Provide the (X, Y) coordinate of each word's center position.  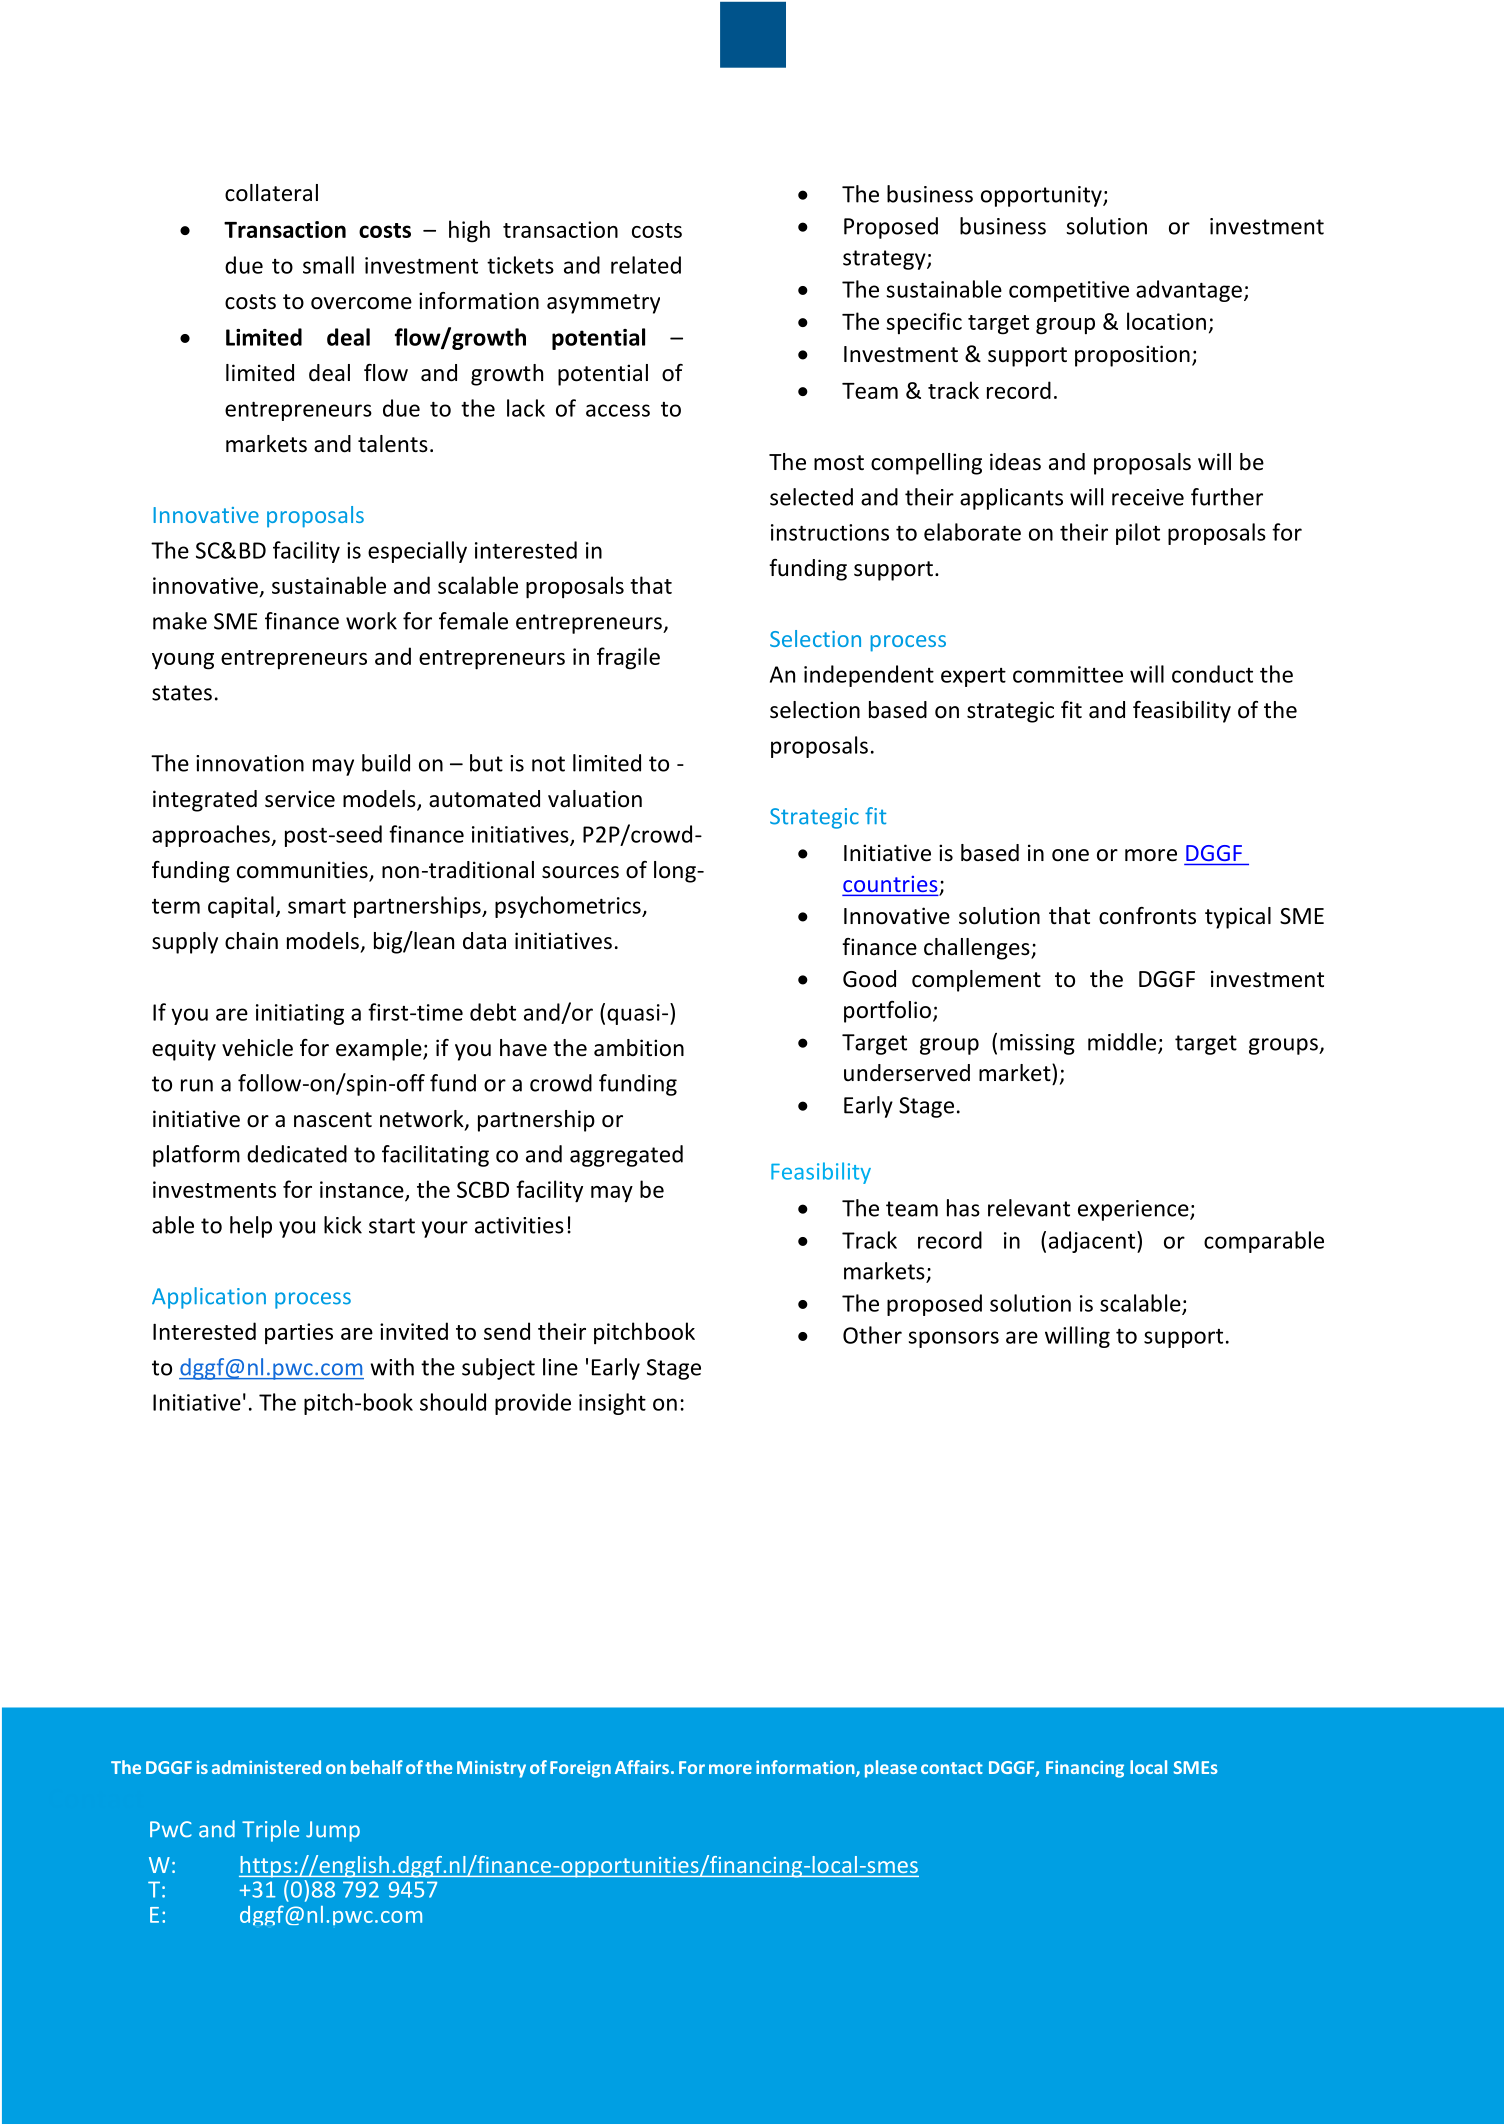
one (1070, 855)
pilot (1138, 534)
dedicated (297, 1154)
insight (612, 1404)
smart (317, 906)
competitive (1069, 291)
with (392, 1367)
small (328, 265)
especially (417, 552)
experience (1134, 1210)
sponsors (954, 1339)
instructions (830, 532)
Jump (333, 1831)
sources (580, 872)
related (646, 265)
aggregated (626, 1156)
